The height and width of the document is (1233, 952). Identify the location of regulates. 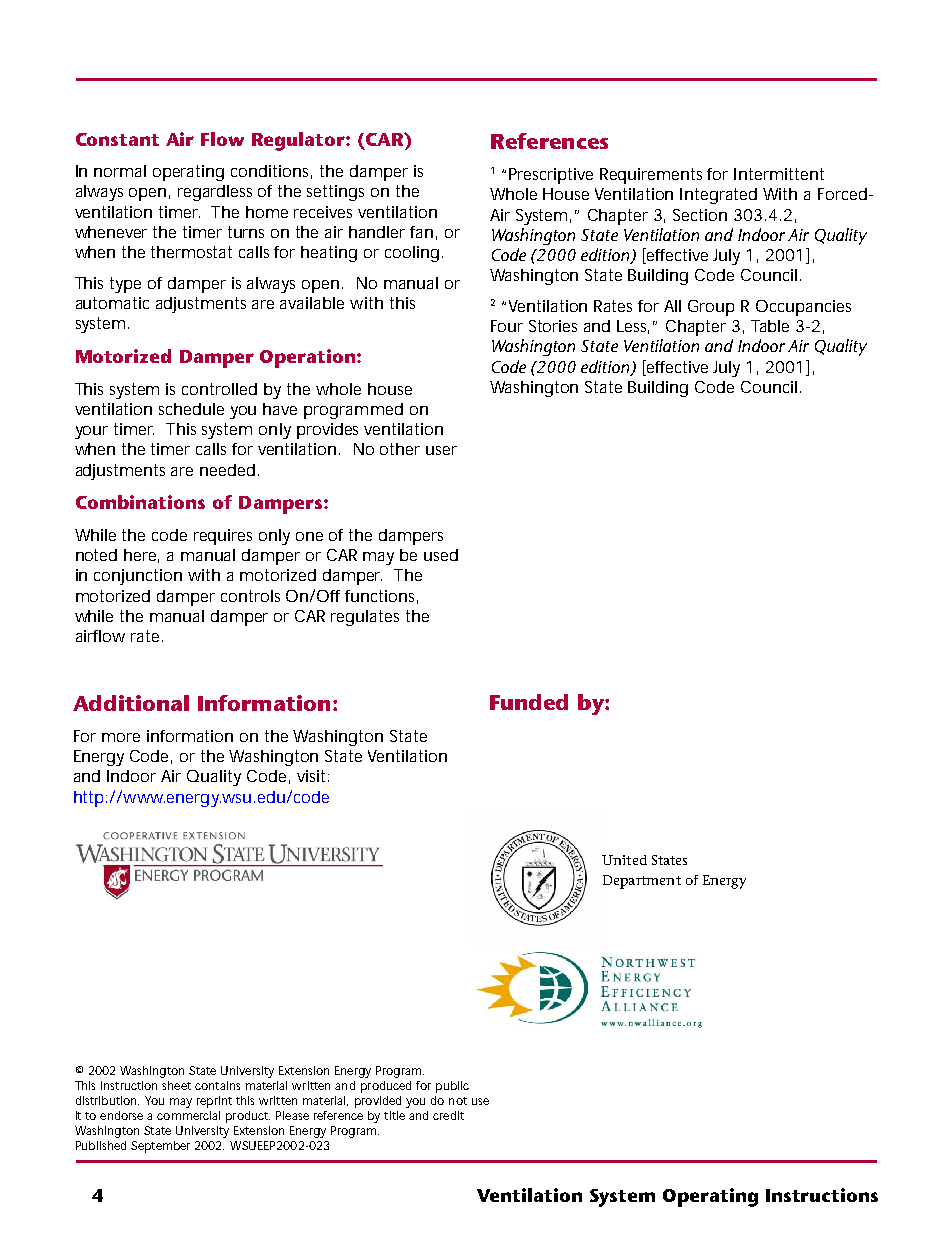
(365, 618).
